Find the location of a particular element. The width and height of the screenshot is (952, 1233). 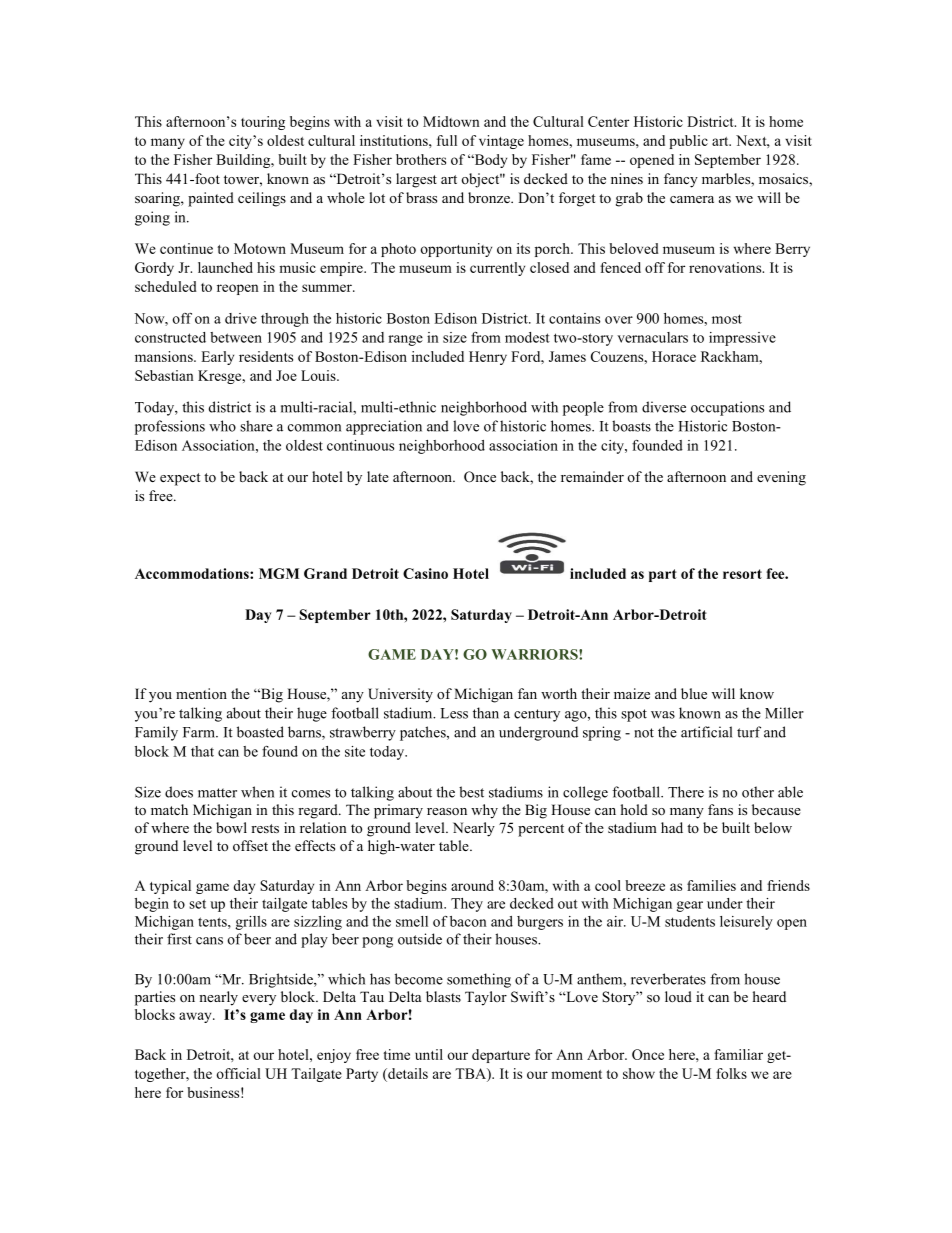

until is located at coordinates (429, 1054).
